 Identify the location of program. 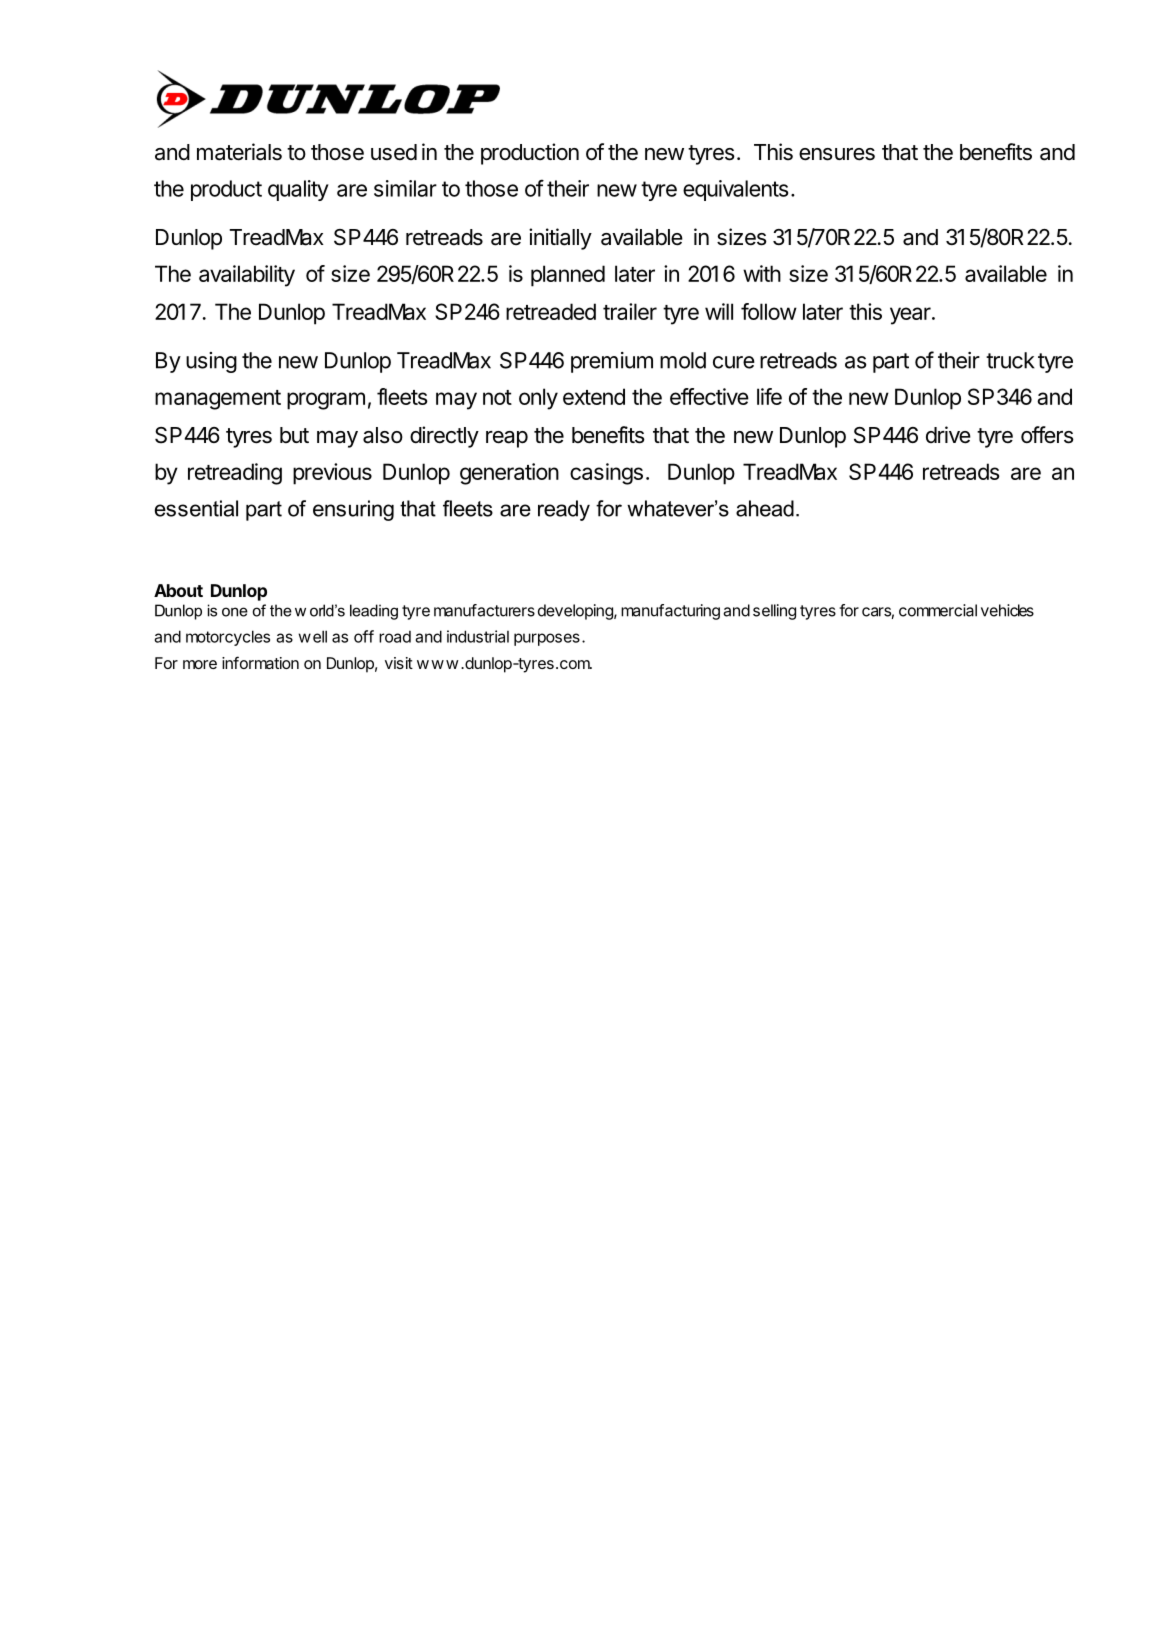
(326, 401).
